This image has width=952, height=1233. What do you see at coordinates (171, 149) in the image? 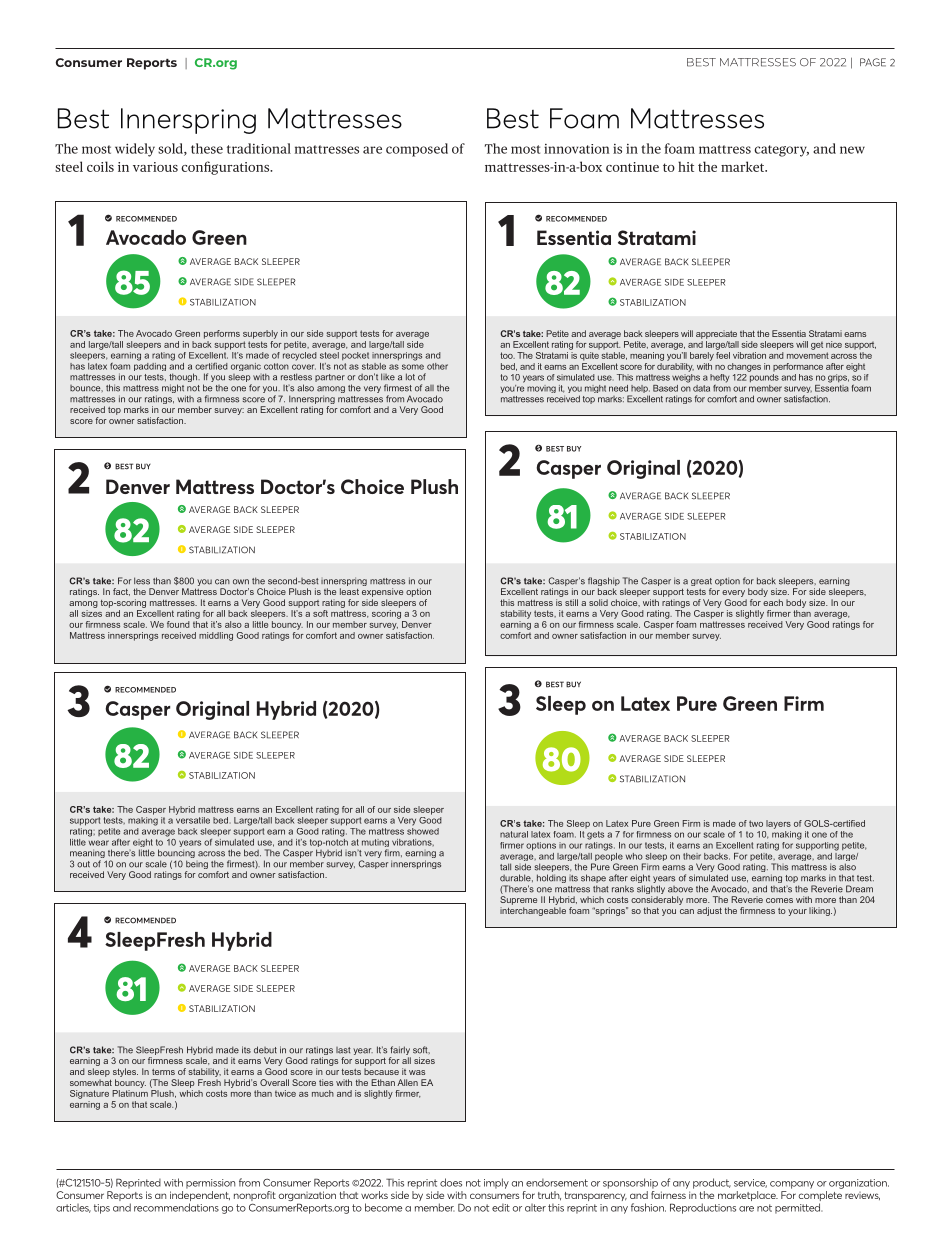
I see `sold` at bounding box center [171, 149].
